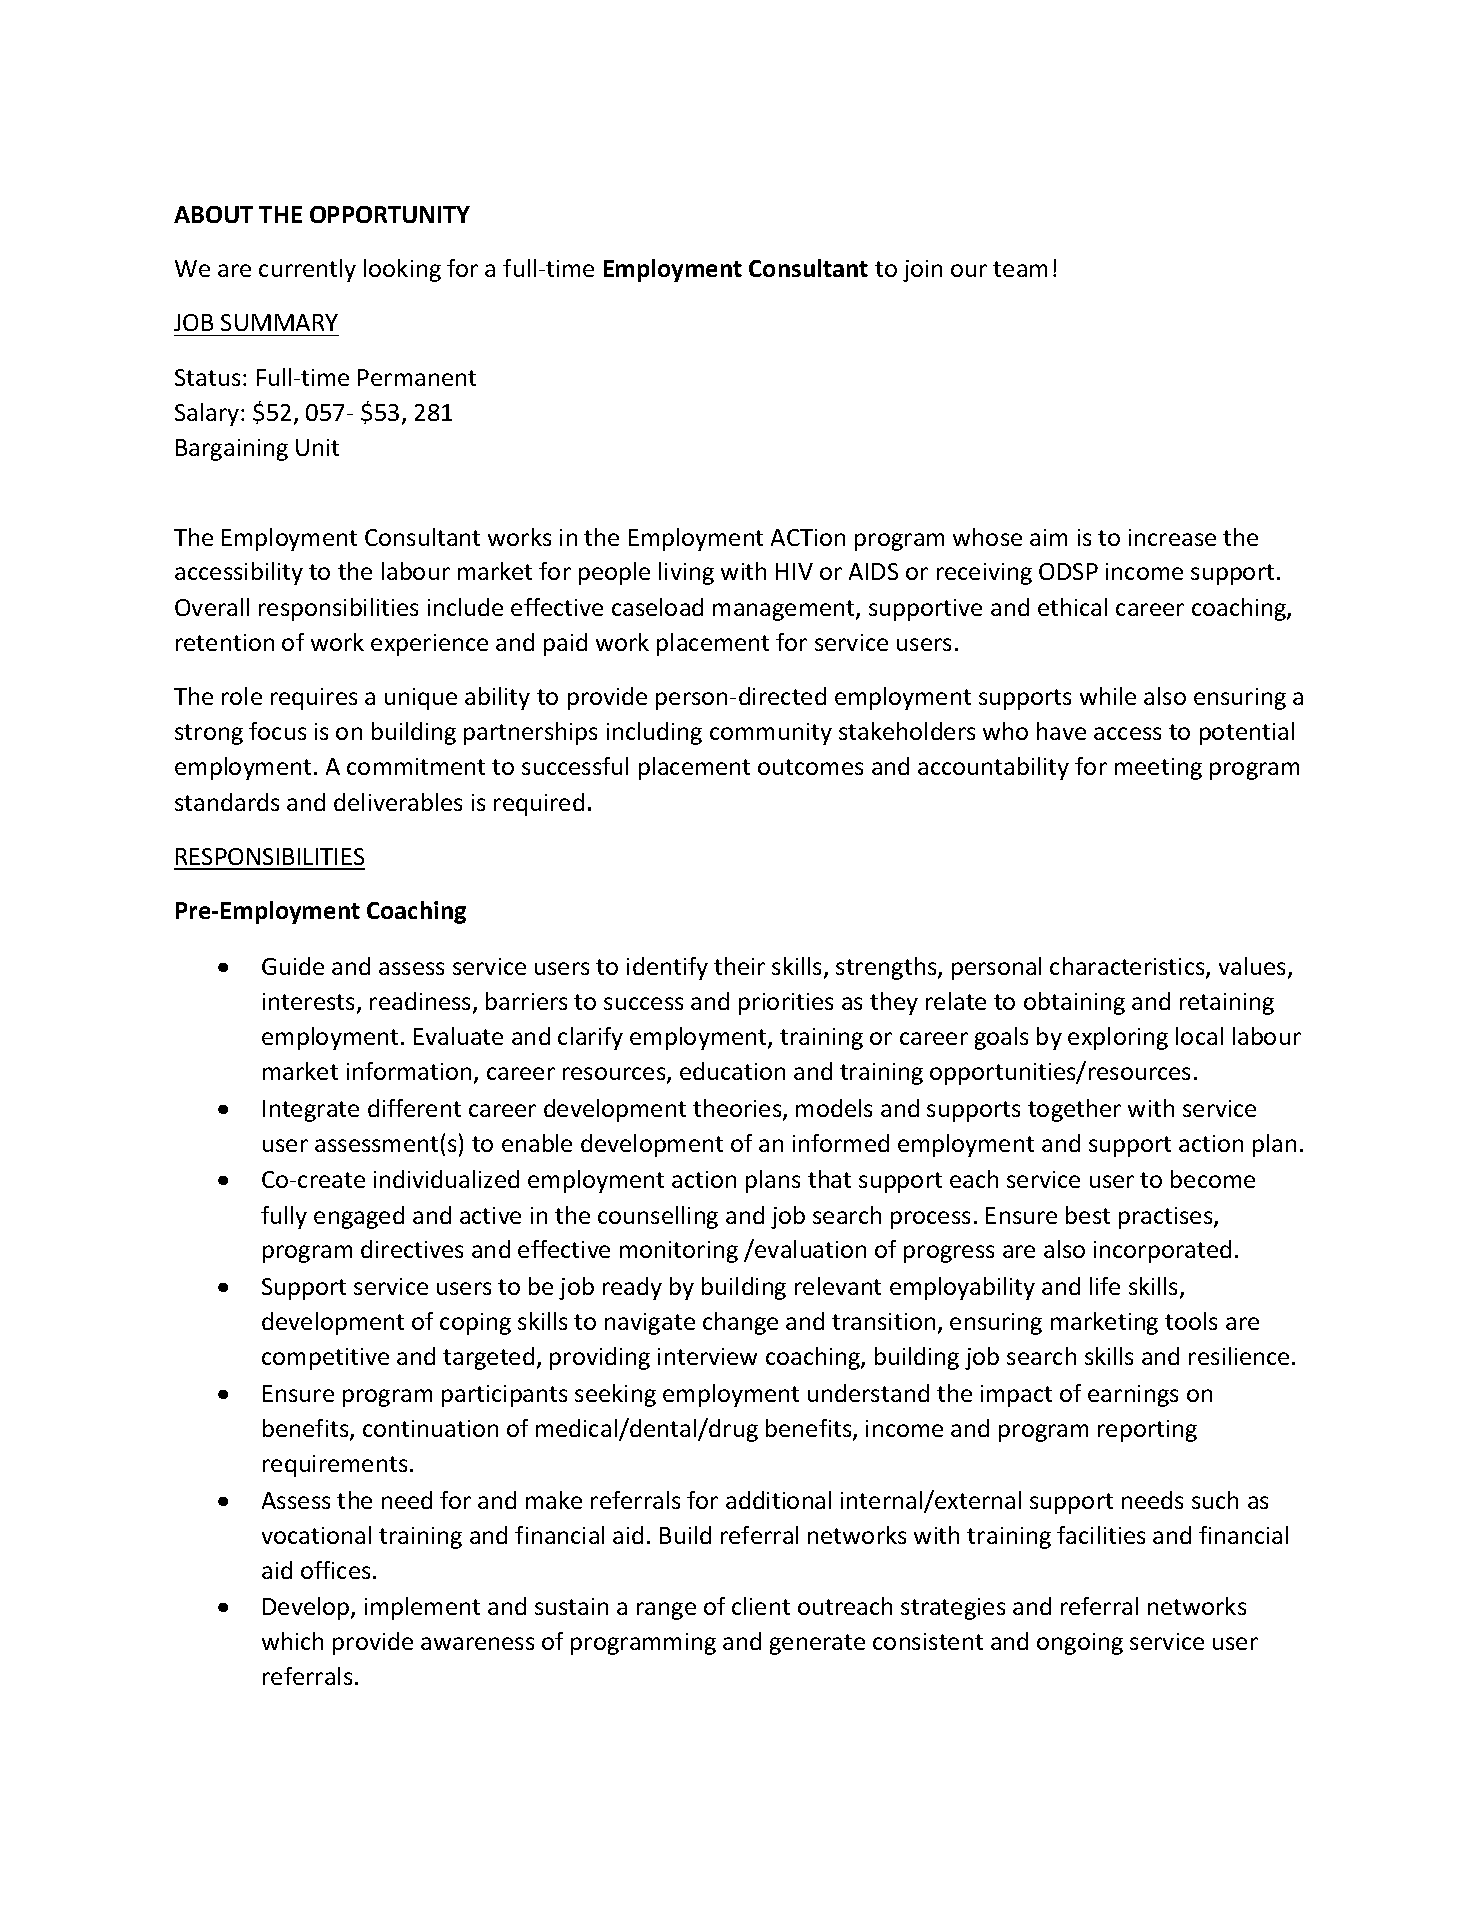  What do you see at coordinates (761, 1606) in the image?
I see `client` at bounding box center [761, 1606].
